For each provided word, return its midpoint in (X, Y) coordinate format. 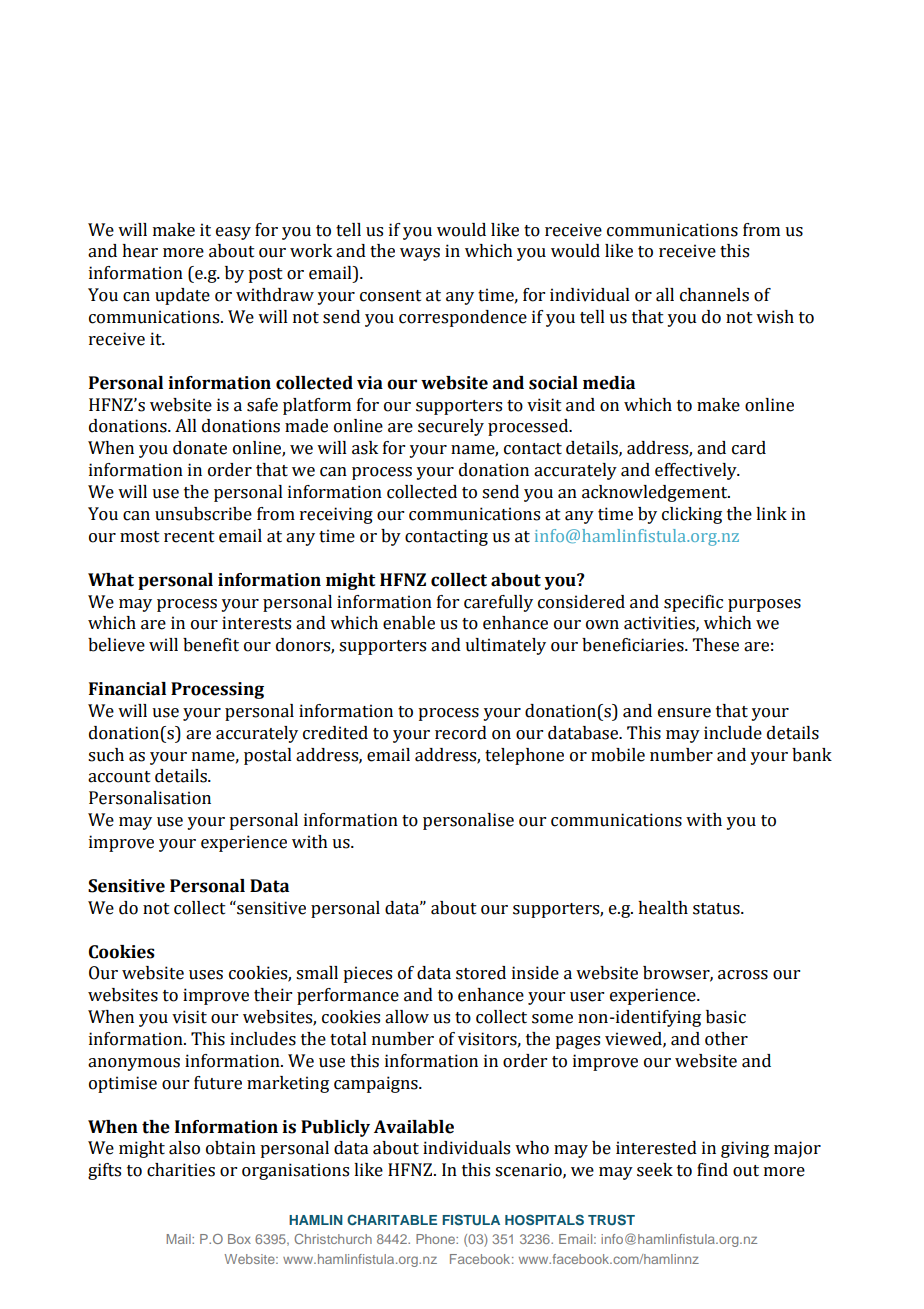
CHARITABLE (392, 1219)
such (106, 755)
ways (420, 254)
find (712, 1170)
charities (181, 1170)
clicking (692, 515)
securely (451, 427)
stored (481, 973)
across (743, 975)
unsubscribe (203, 514)
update (182, 296)
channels (714, 295)
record (461, 733)
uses (206, 975)
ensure (684, 713)
